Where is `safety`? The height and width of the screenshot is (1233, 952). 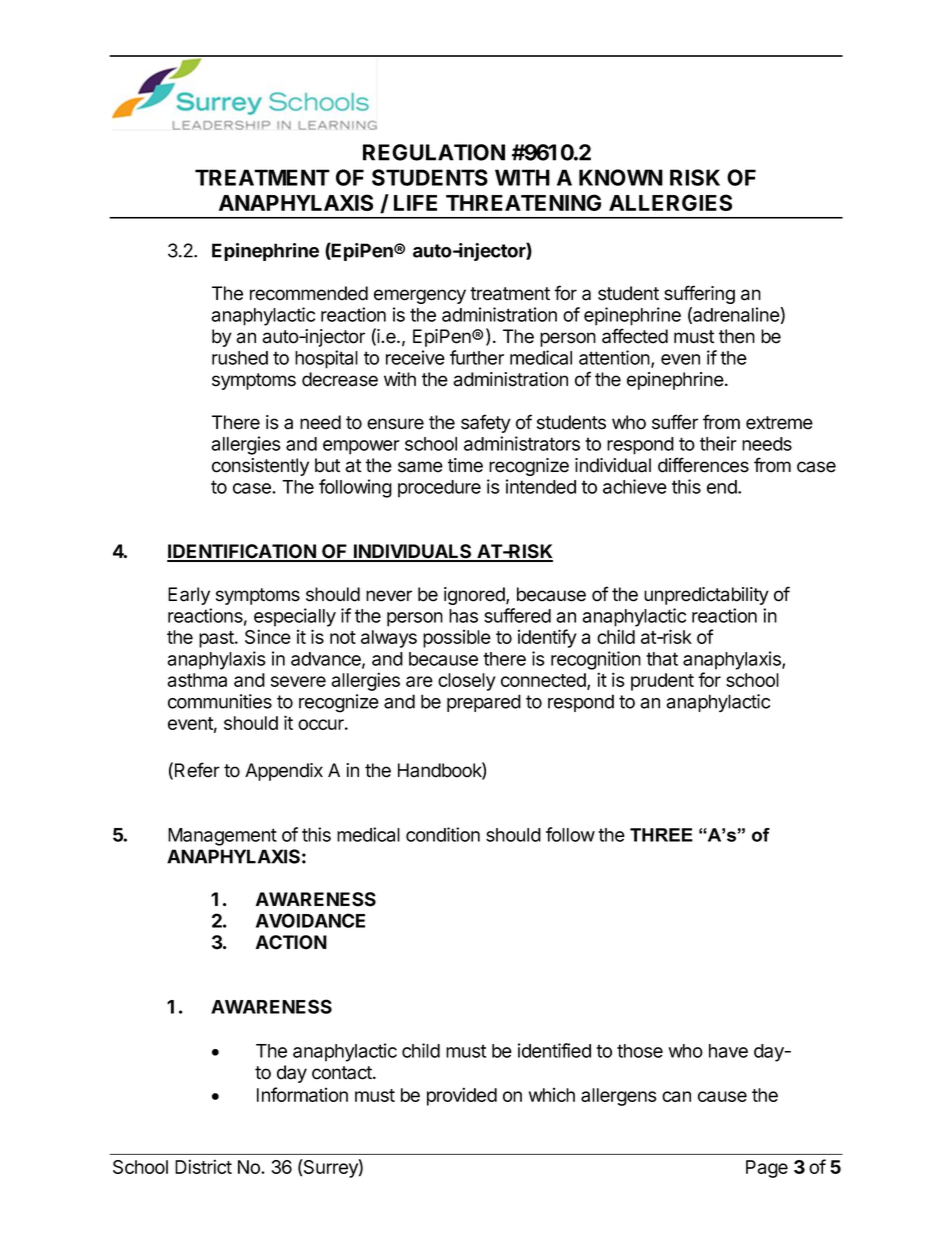 safety is located at coordinates (486, 423).
